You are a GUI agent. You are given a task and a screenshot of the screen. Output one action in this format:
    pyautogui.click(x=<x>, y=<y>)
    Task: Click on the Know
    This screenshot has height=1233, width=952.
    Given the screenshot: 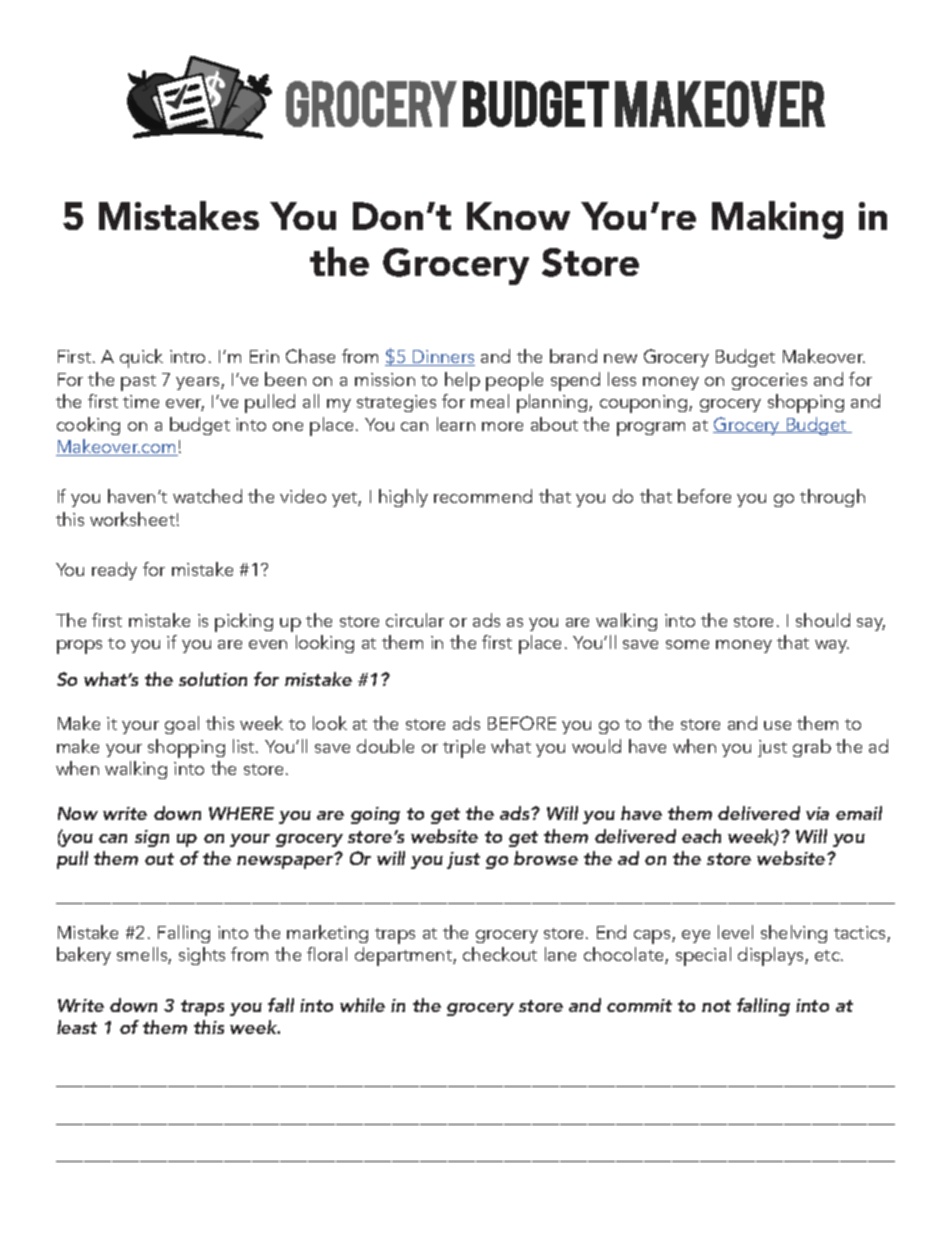 What is the action you would take?
    pyautogui.click(x=518, y=216)
